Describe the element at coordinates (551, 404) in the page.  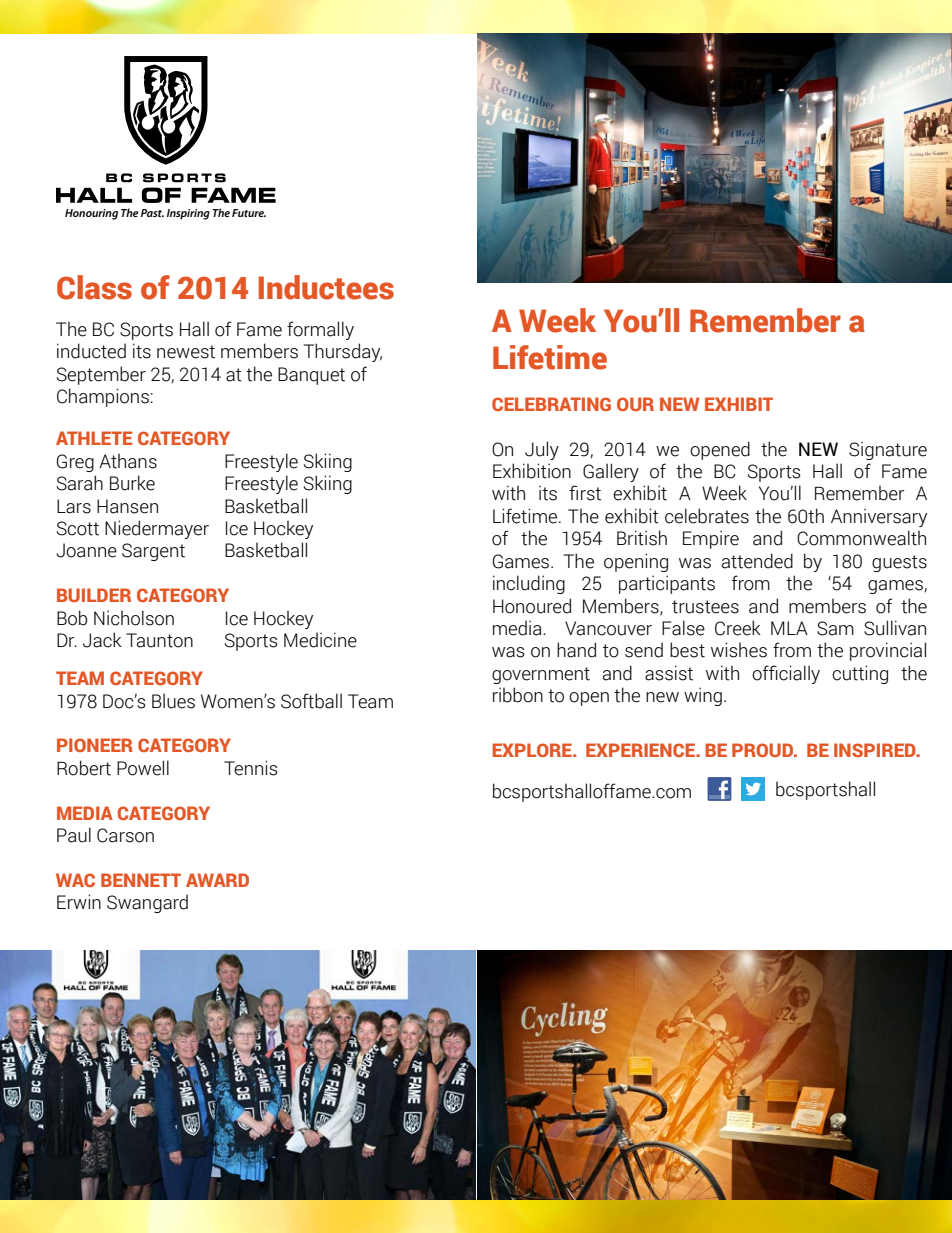
I see `CELEBRATING` at that location.
